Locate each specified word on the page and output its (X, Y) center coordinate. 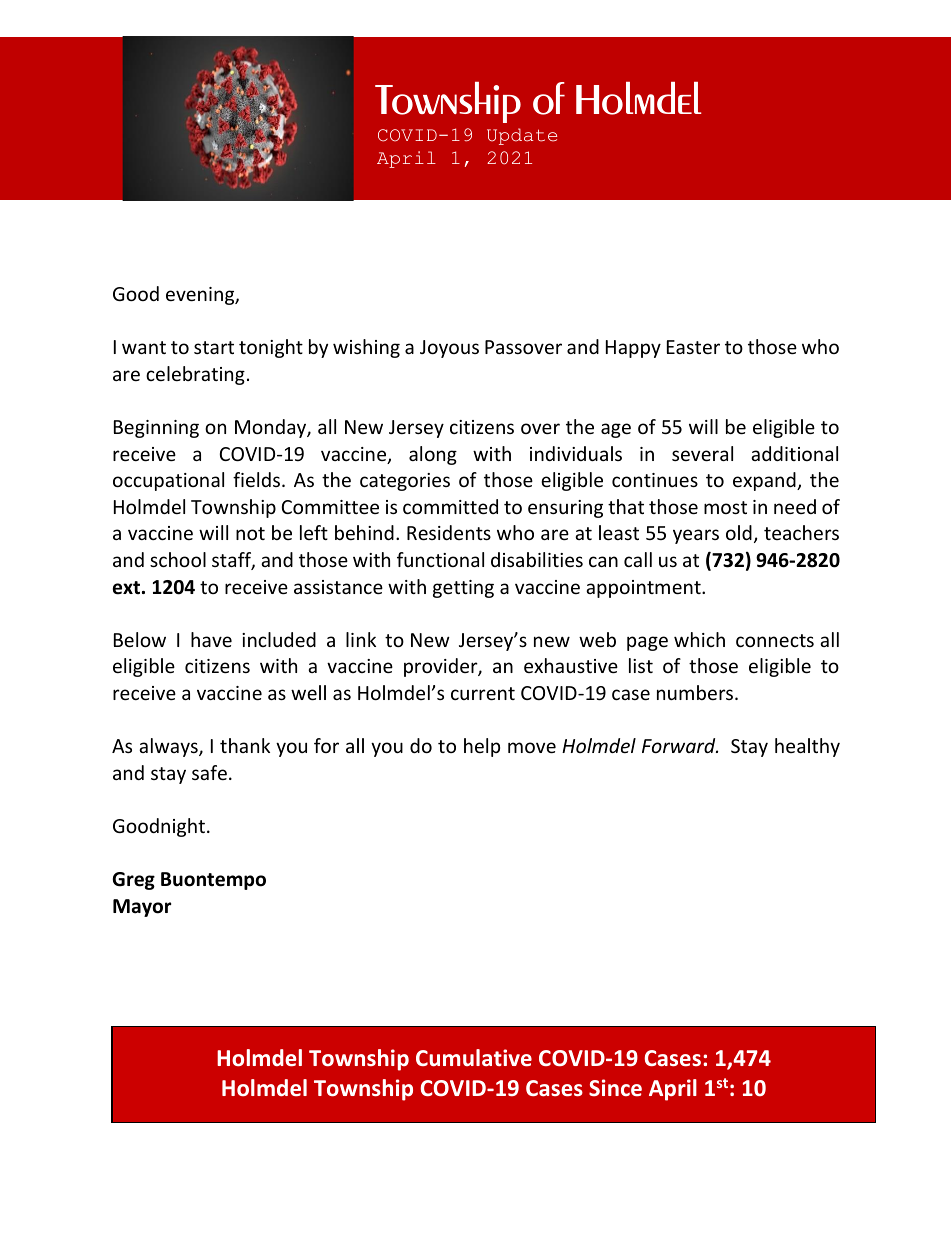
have (211, 639)
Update (522, 136)
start (214, 347)
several (702, 453)
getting (463, 589)
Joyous (449, 349)
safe (209, 772)
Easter (693, 347)
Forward (680, 745)
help (482, 747)
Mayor (142, 908)
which (699, 639)
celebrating (195, 375)
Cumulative (474, 1058)
